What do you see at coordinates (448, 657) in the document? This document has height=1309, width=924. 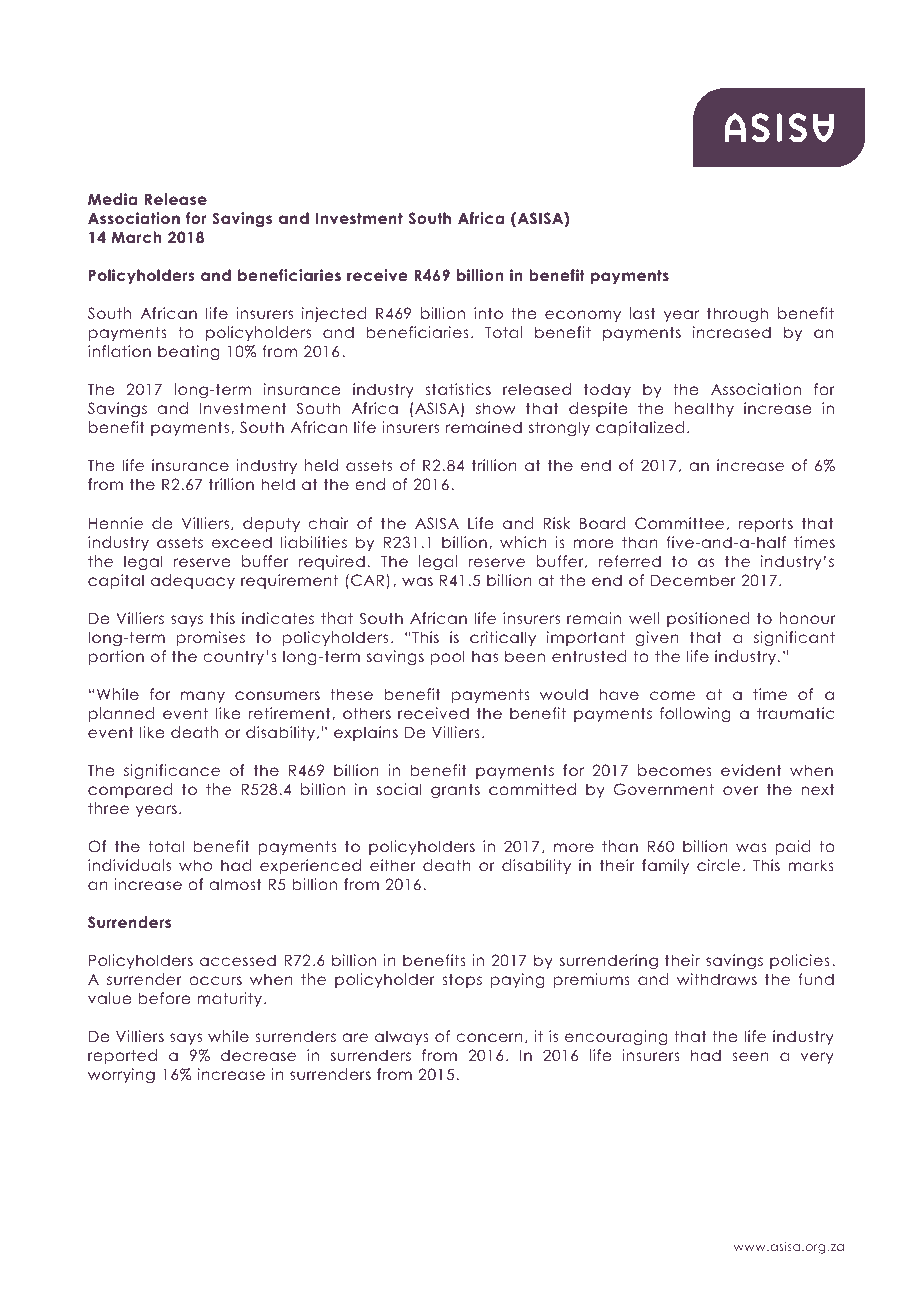 I see `pool` at bounding box center [448, 657].
